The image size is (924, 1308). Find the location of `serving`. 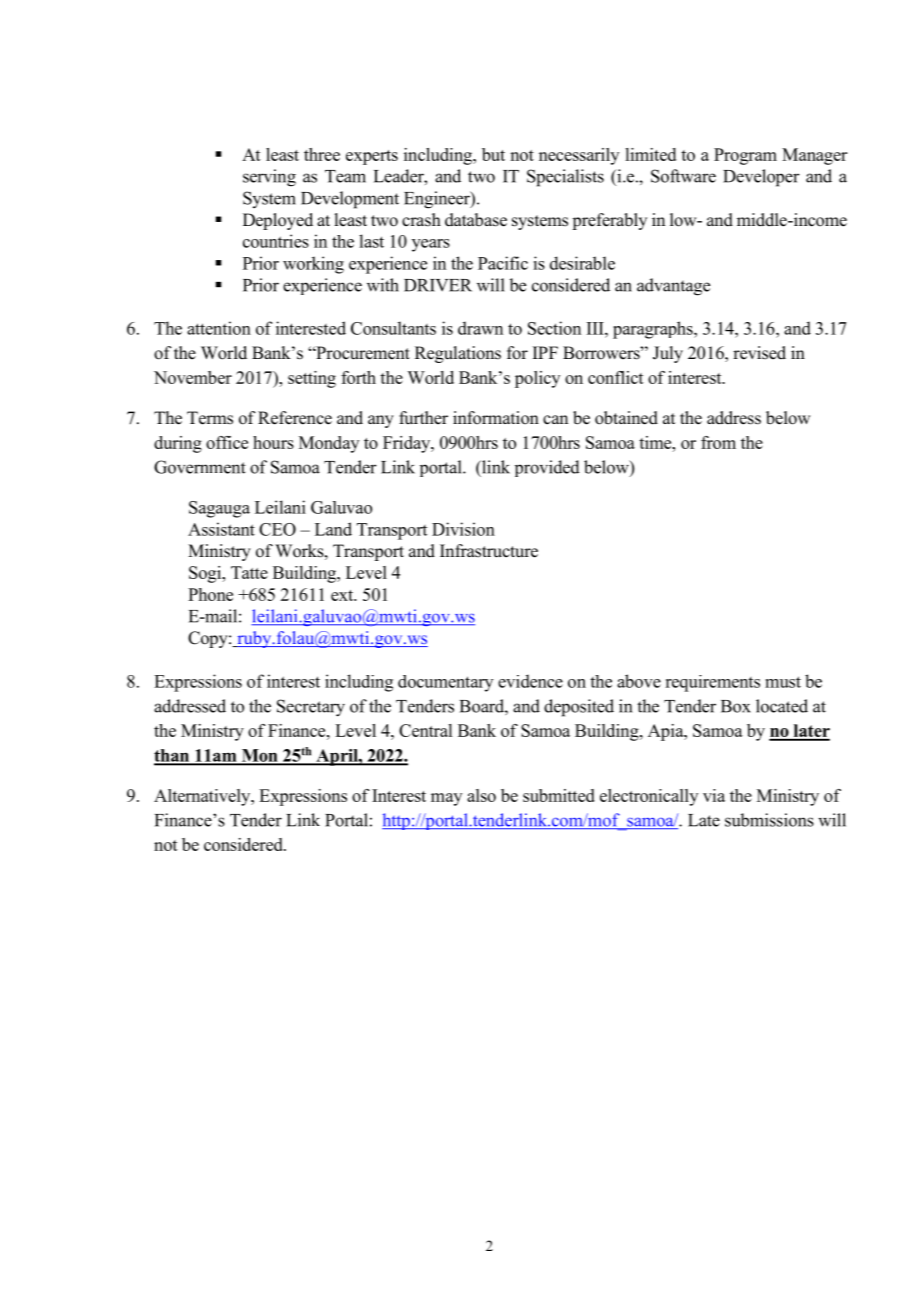

serving is located at coordinates (269, 178).
